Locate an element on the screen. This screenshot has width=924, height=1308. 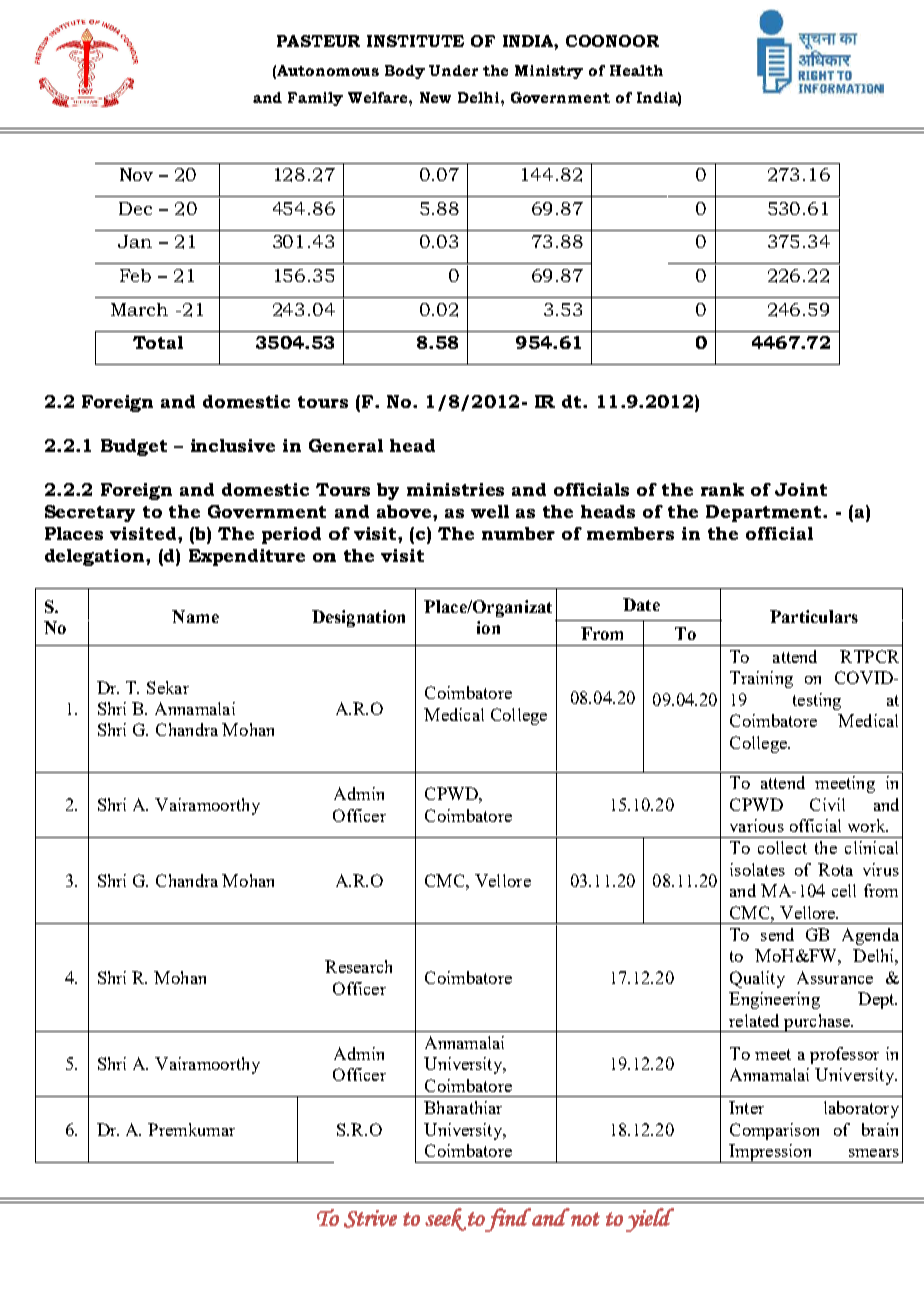
Name is located at coordinates (195, 616).
